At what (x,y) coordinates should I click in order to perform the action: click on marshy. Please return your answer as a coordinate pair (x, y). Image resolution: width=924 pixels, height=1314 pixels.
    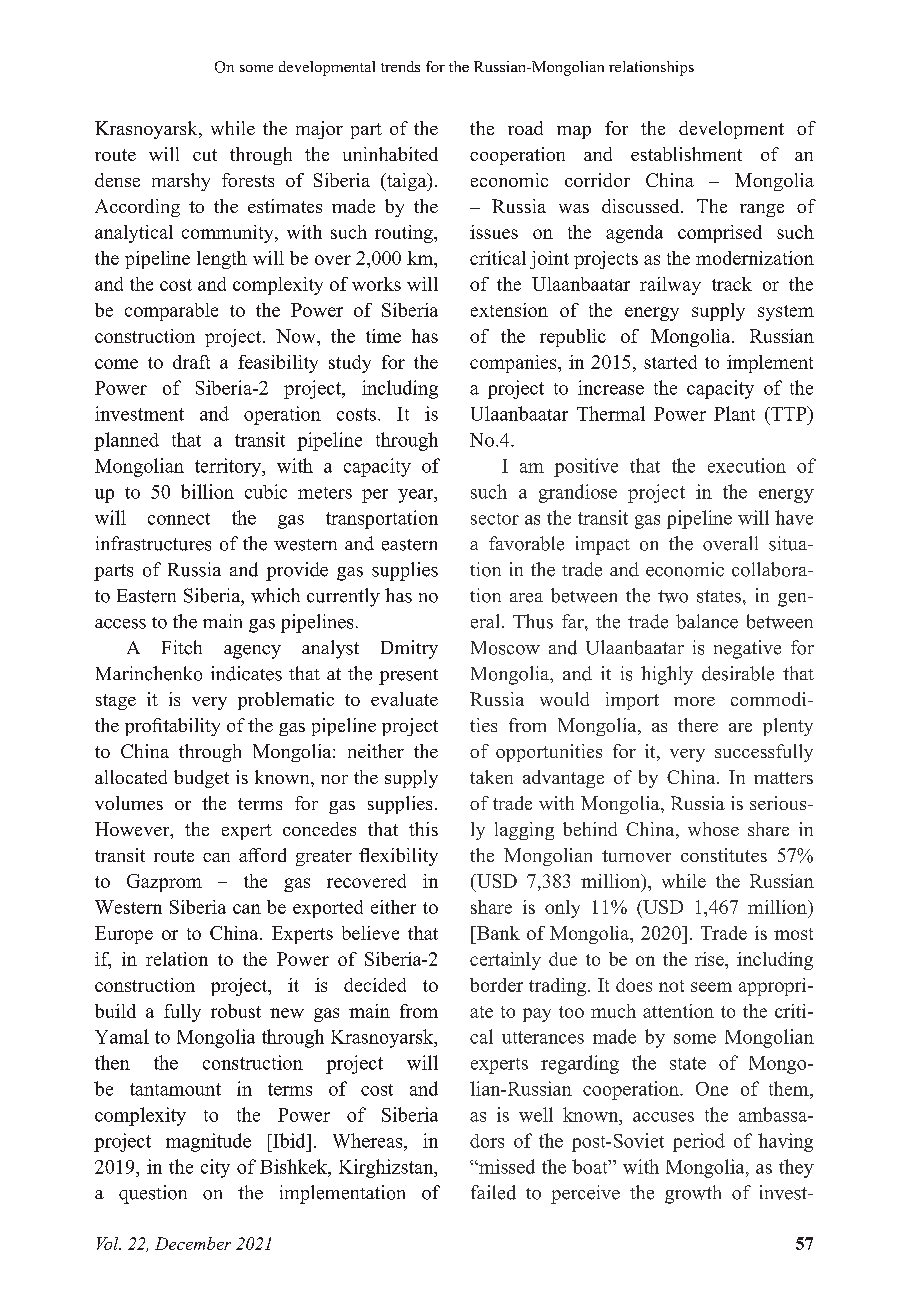
    Looking at the image, I should click on (181, 182).
